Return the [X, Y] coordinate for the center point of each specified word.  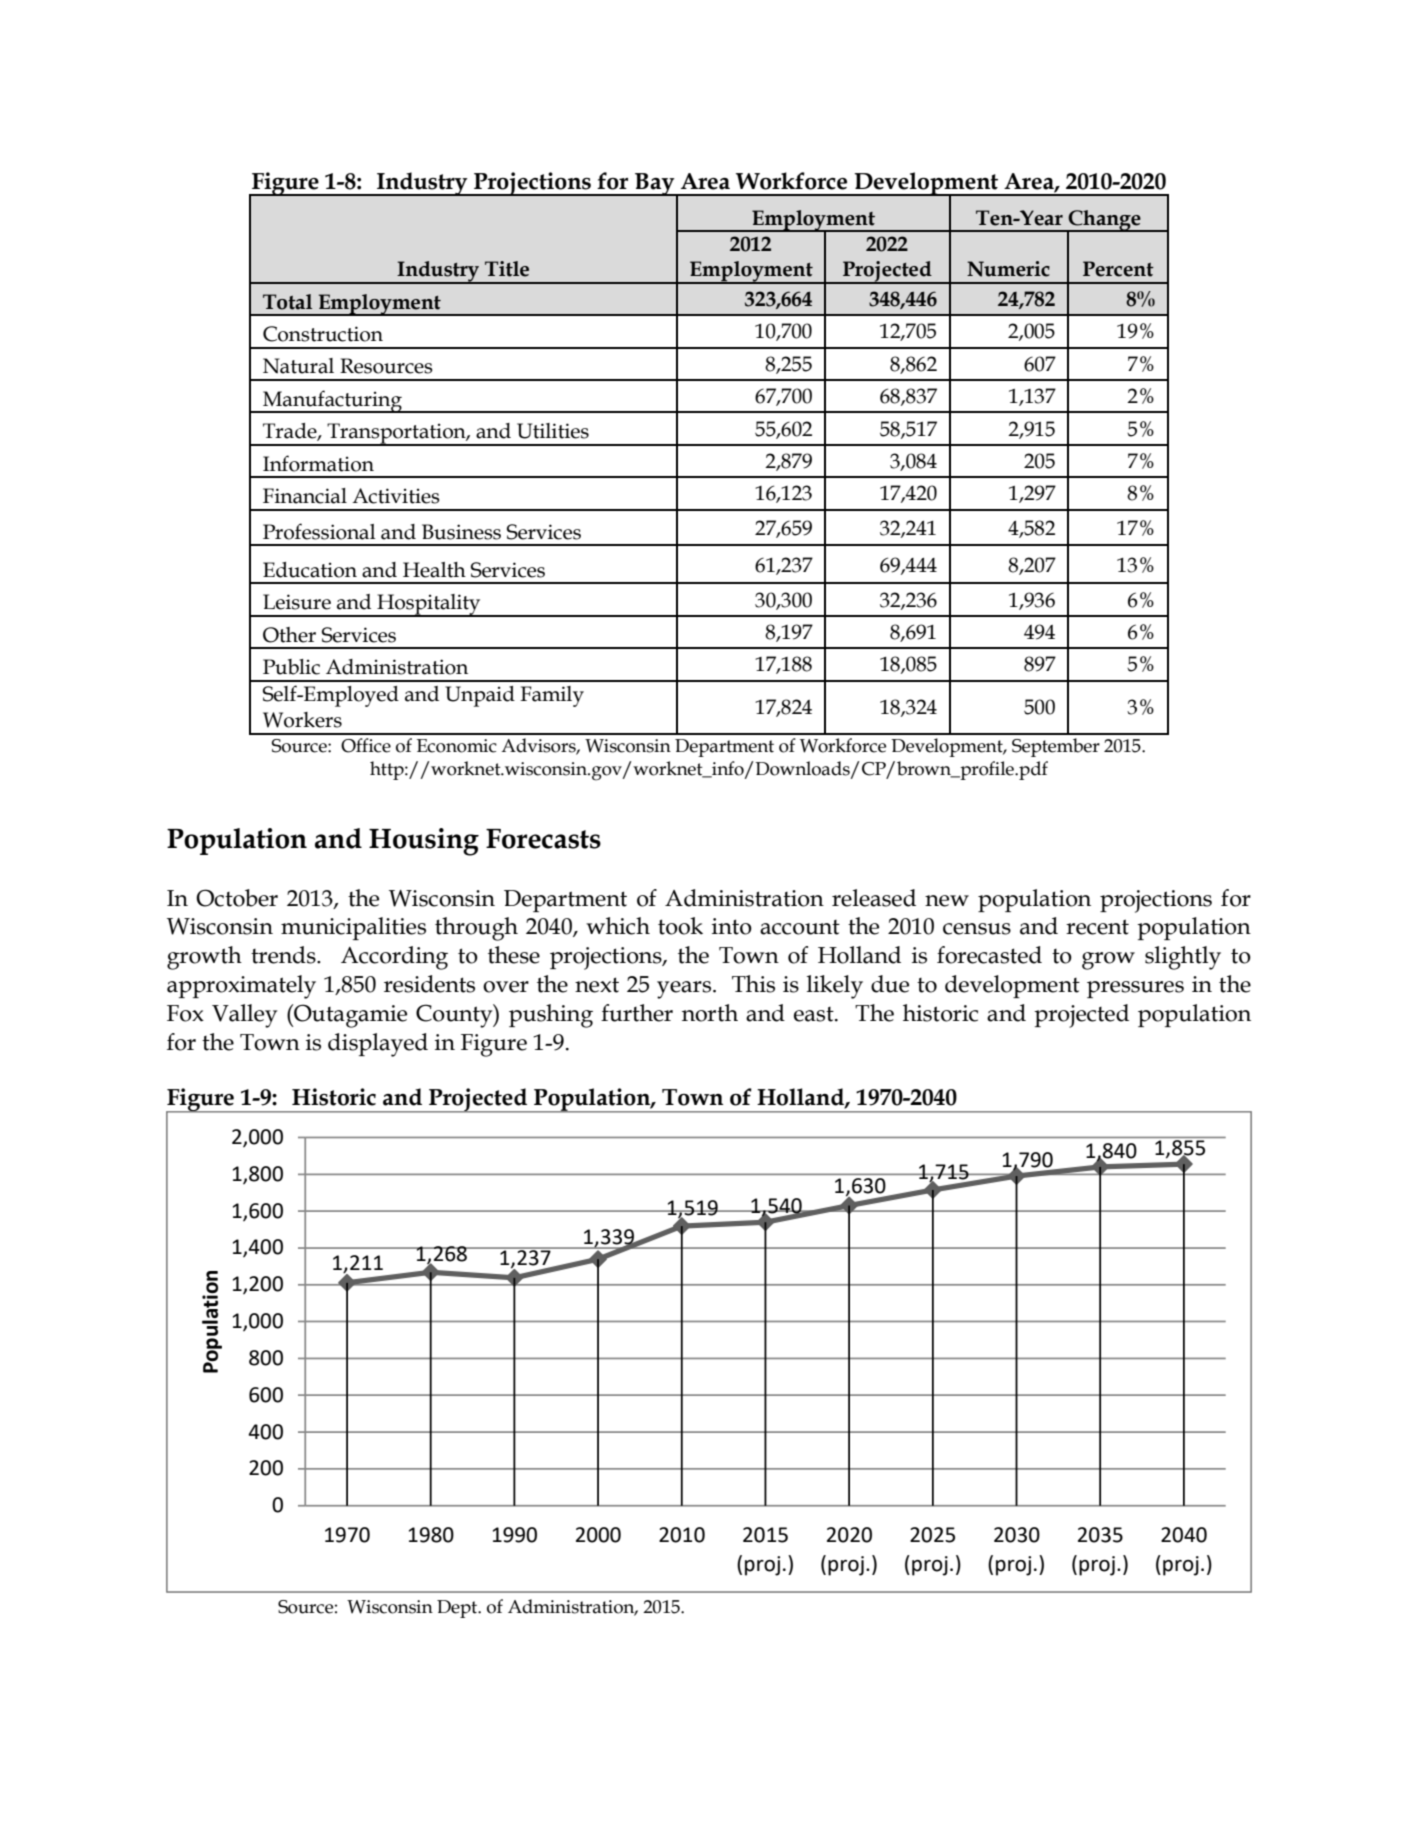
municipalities [353, 928]
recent [1097, 927]
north [710, 1013]
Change [1105, 221]
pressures [1135, 989]
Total [287, 302]
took [680, 926]
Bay [655, 185]
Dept [458, 1609]
